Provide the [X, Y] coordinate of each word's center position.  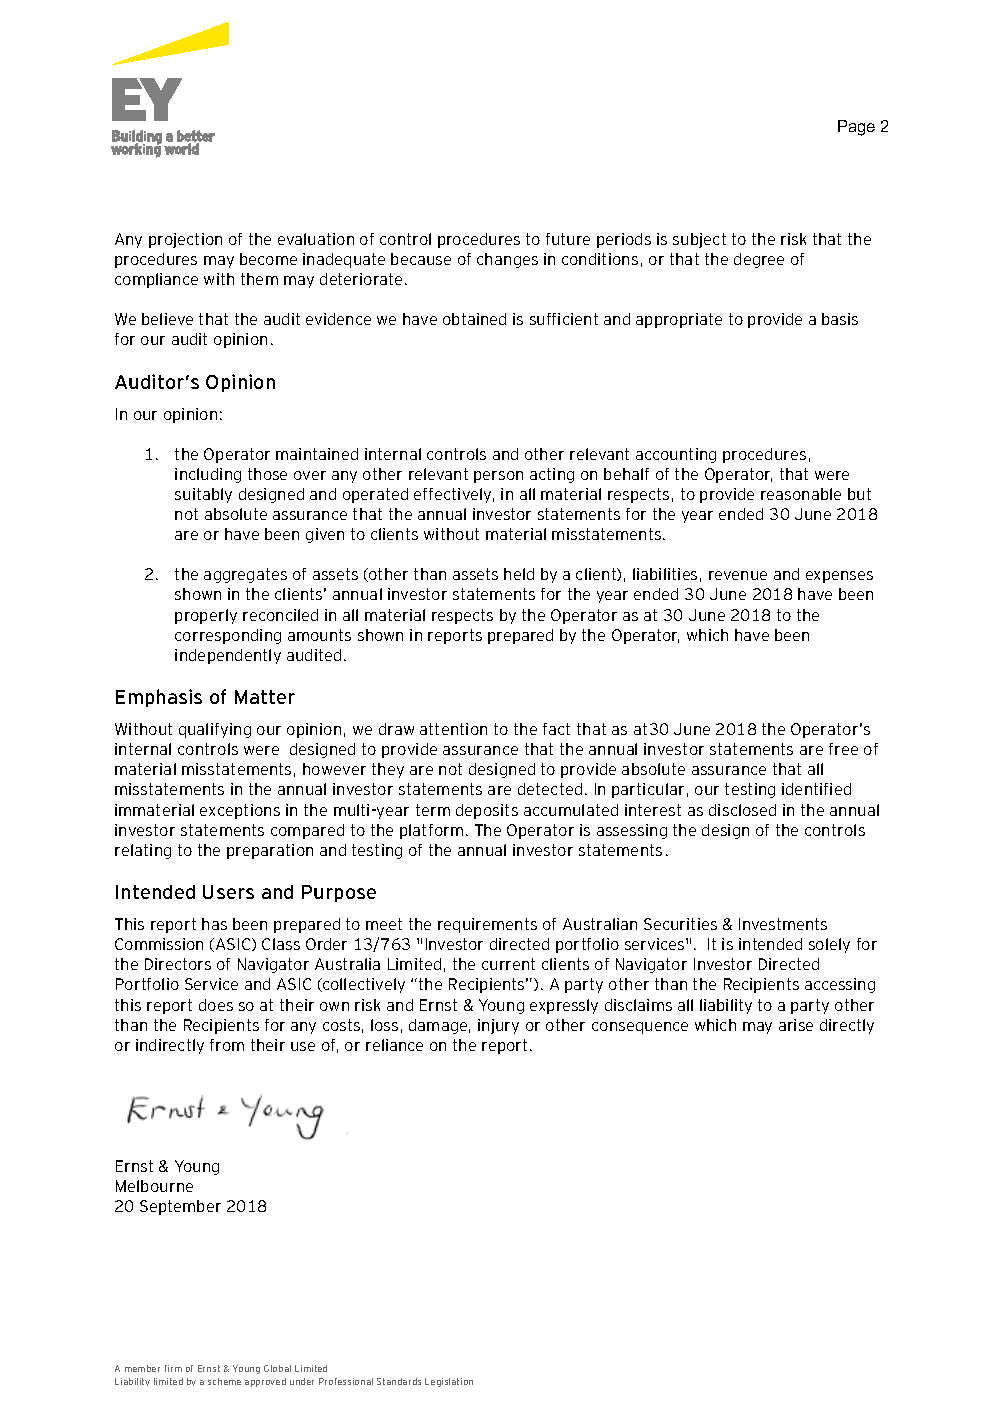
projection [185, 240]
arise [796, 1025]
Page [856, 128]
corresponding [228, 636]
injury [498, 1026]
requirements [487, 925]
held [519, 574]
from [227, 1045]
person [498, 477]
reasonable [801, 494]
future [568, 239]
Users [228, 892]
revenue [738, 575]
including [208, 475]
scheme [224, 1381]
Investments [783, 924]
